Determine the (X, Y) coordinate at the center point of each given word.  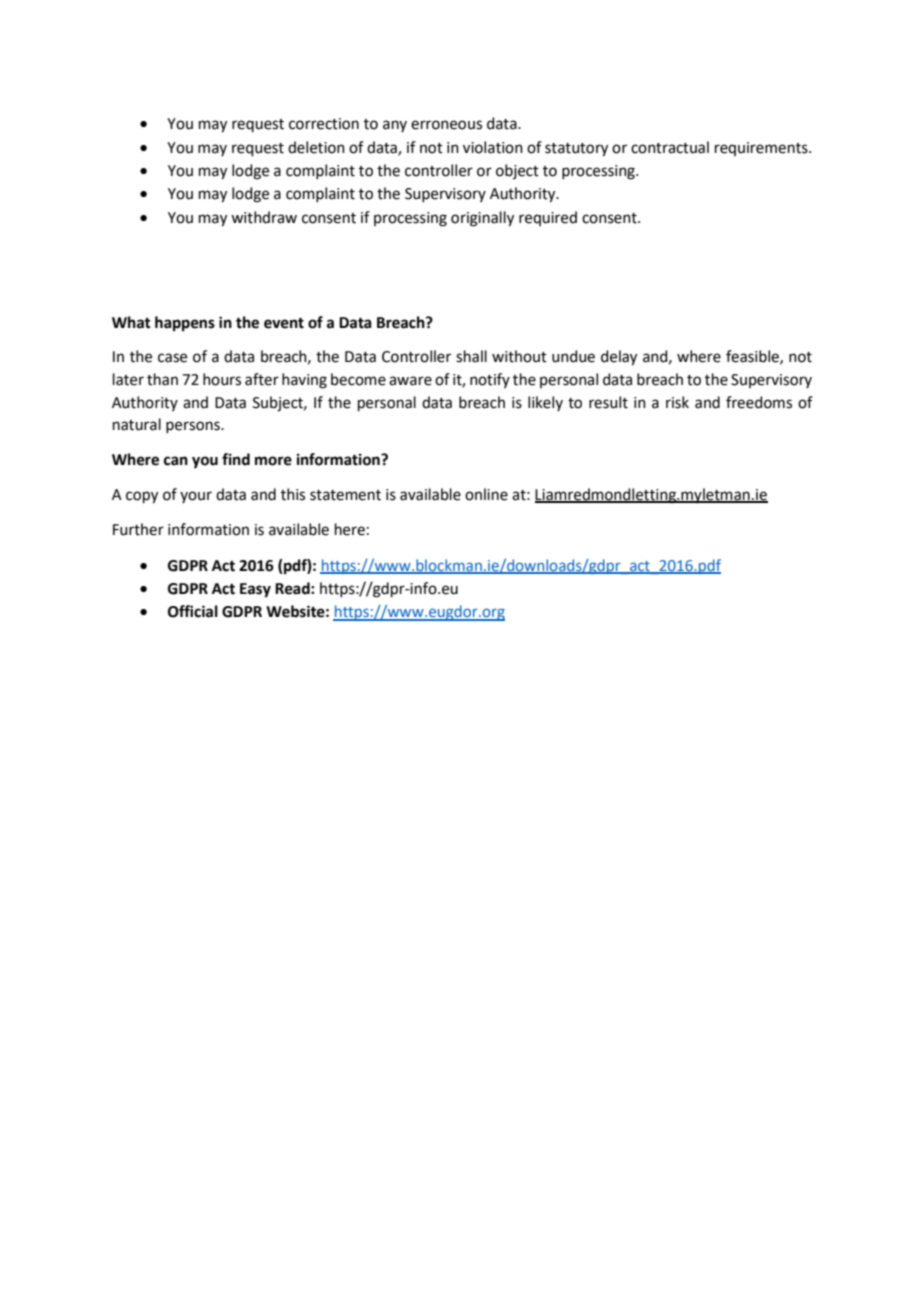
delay (619, 358)
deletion (316, 147)
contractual (670, 147)
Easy (255, 590)
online (486, 494)
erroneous (446, 125)
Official (193, 611)
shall (471, 356)
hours (222, 379)
